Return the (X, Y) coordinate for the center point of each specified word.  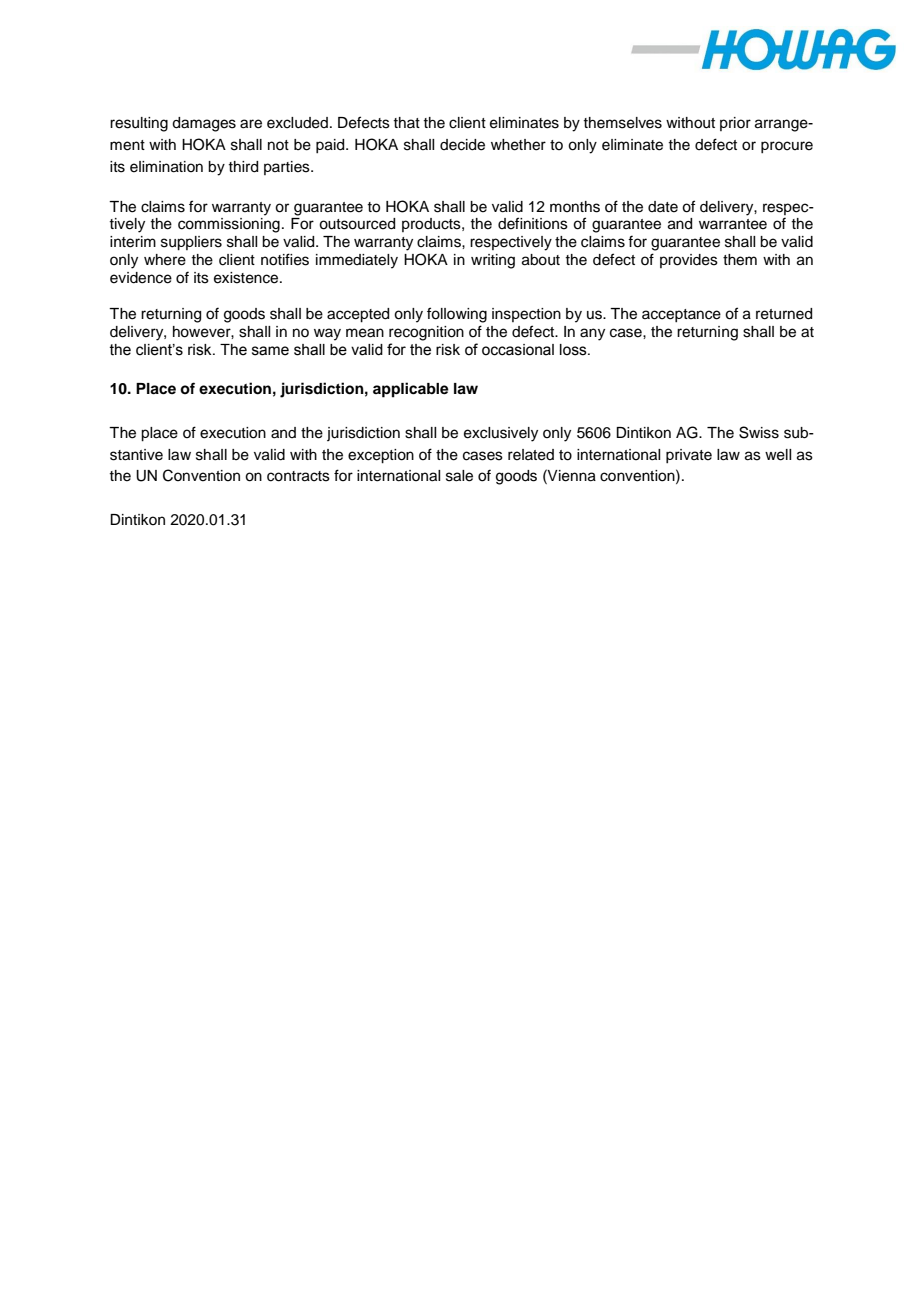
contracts (298, 476)
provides (689, 261)
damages (204, 124)
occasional (518, 350)
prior (735, 124)
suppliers (191, 243)
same (270, 351)
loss (574, 350)
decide (462, 145)
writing (493, 261)
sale (459, 476)
